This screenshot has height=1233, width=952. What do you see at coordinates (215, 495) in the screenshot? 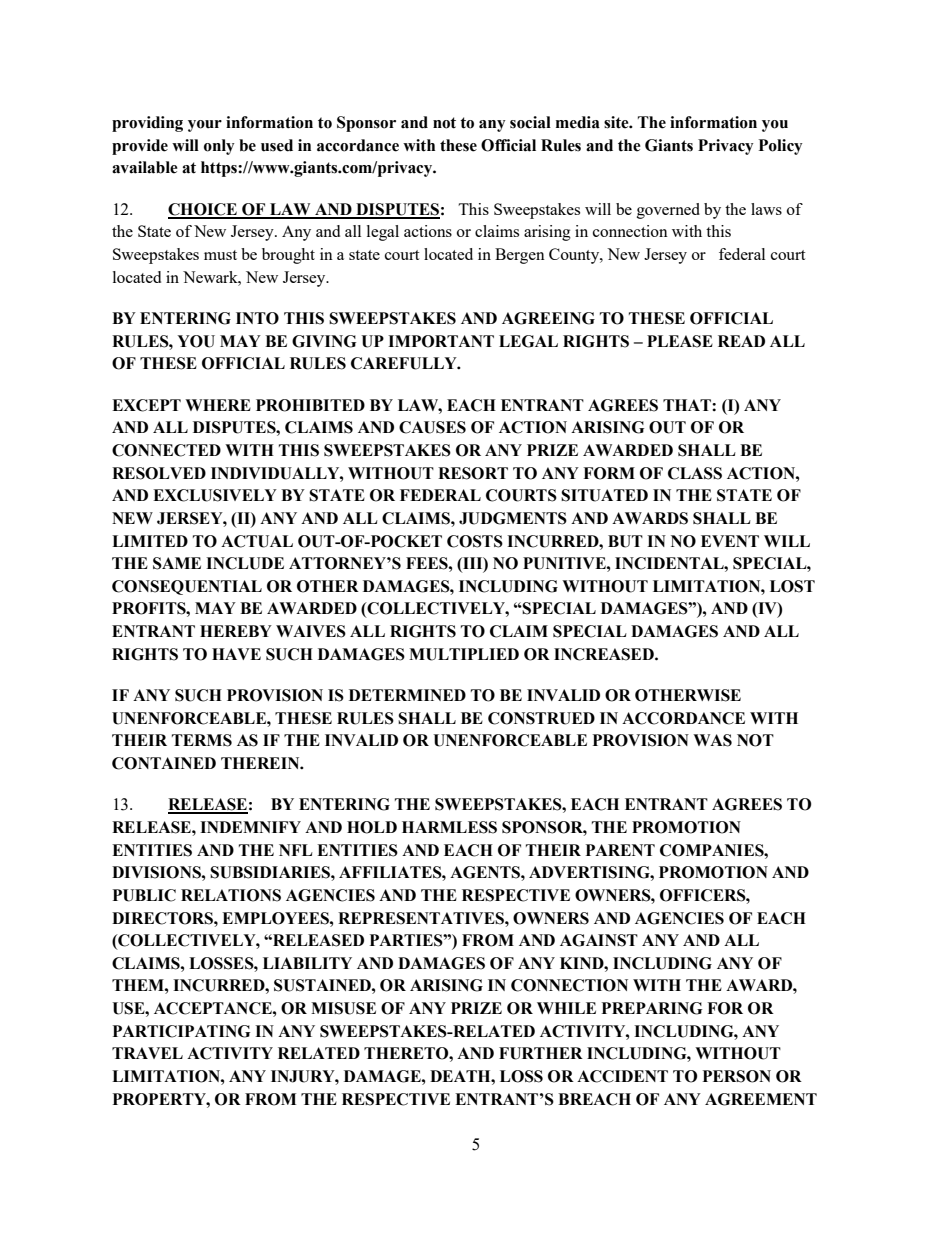
I see `EXCLUSIVELY` at bounding box center [215, 495].
